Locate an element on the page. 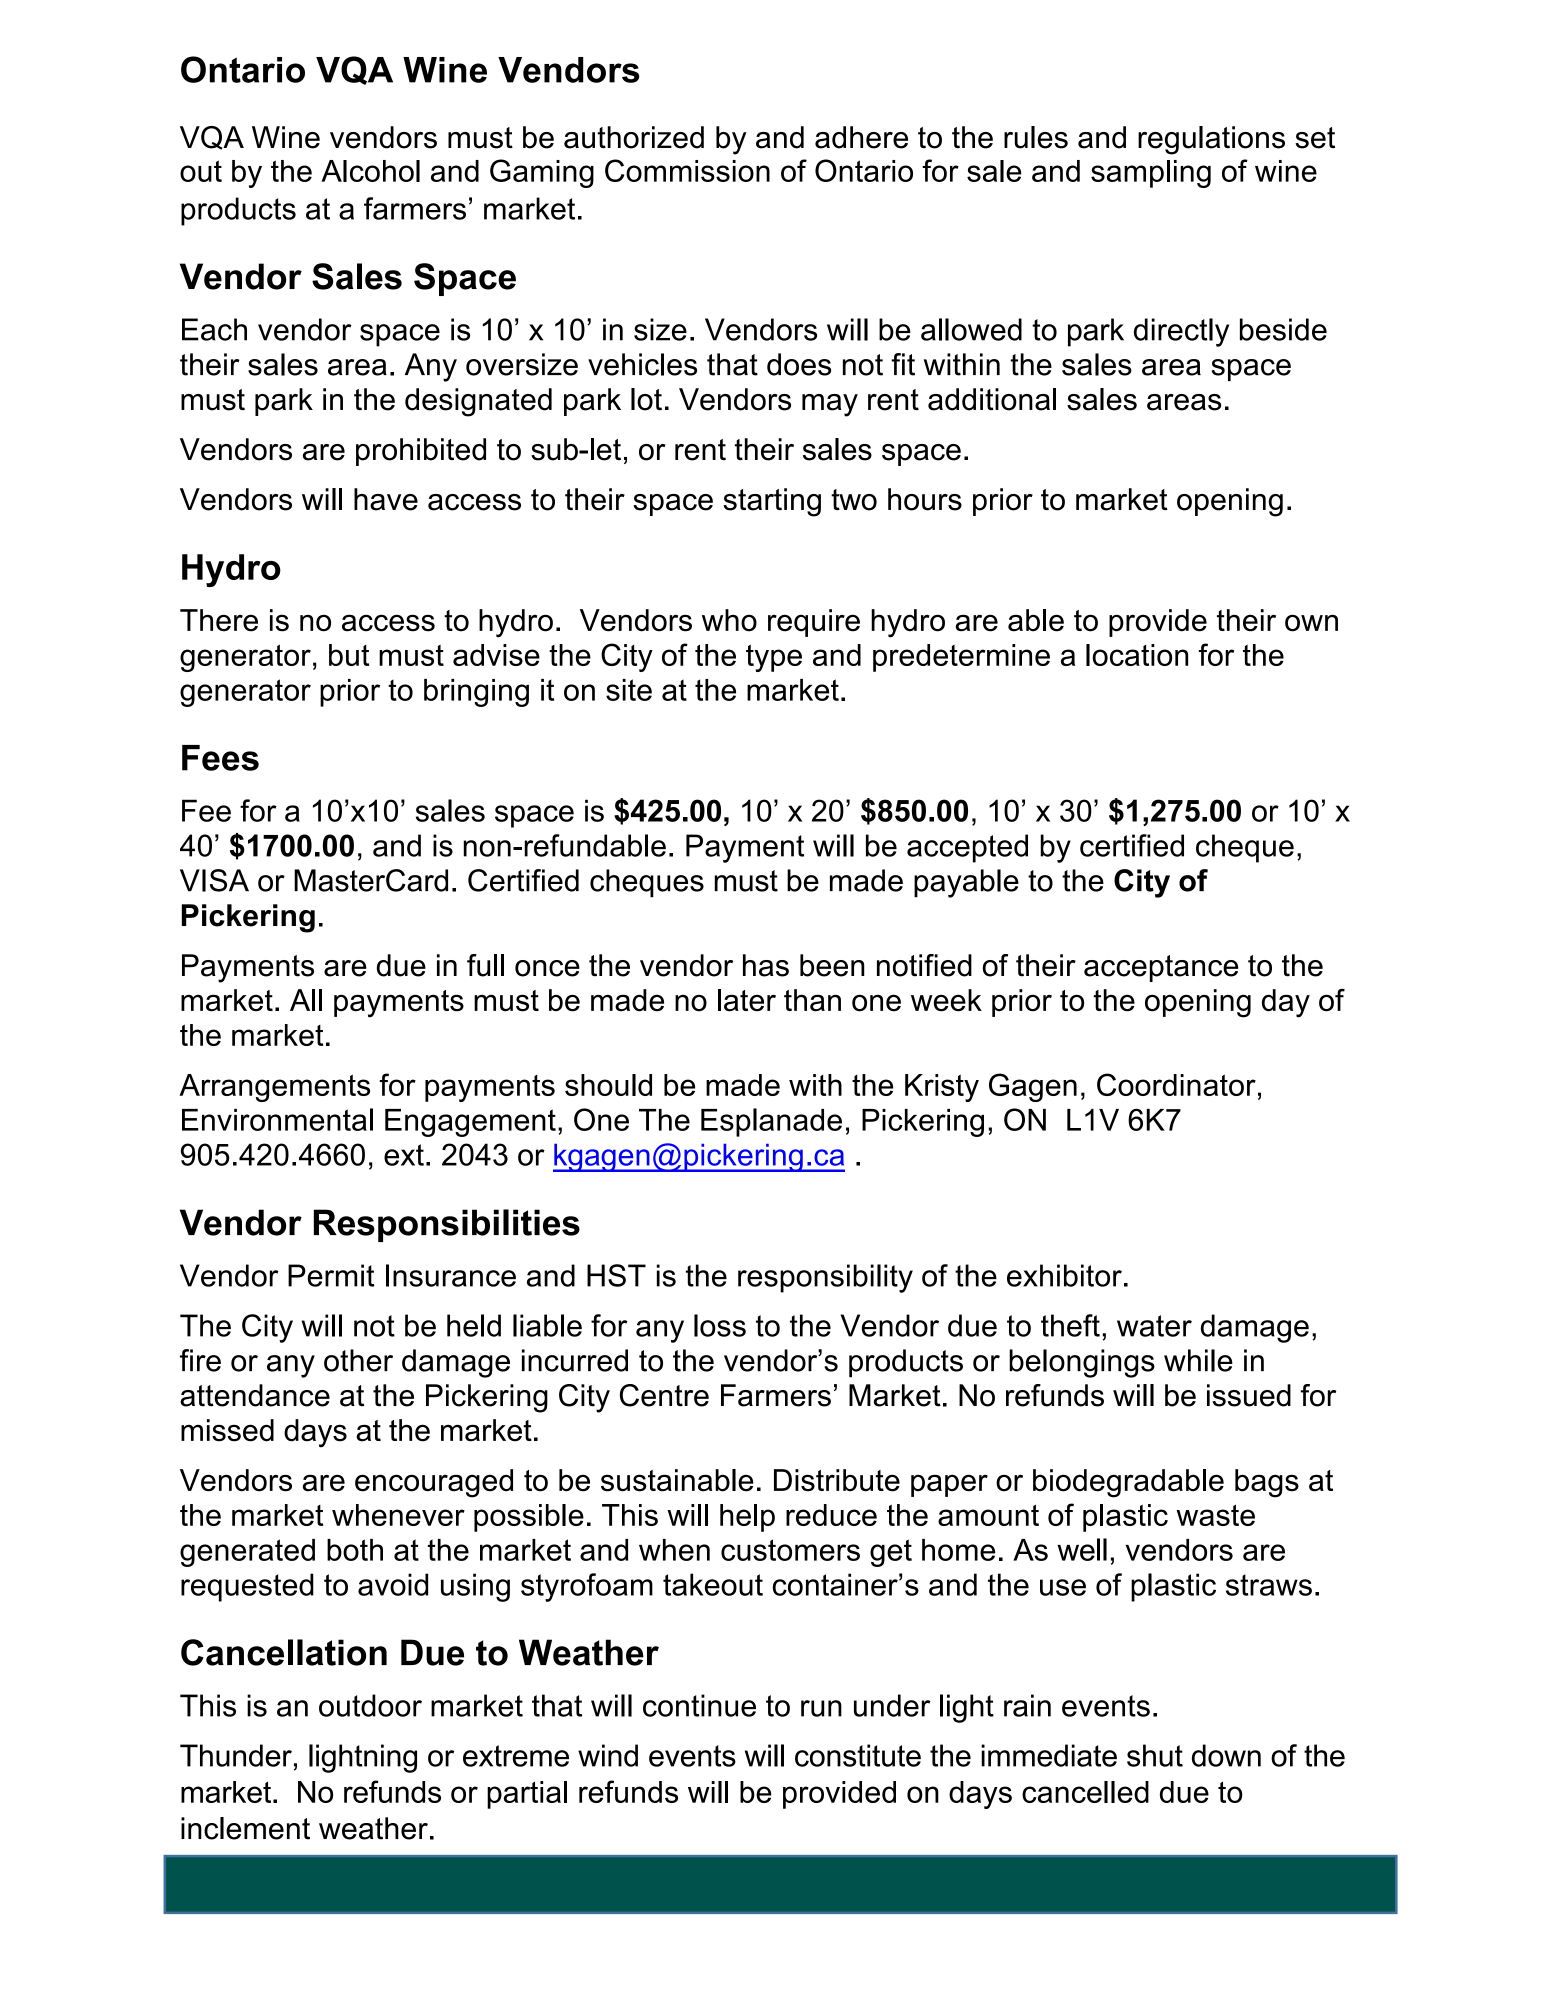 The height and width of the page is (2000, 1546). outdoor is located at coordinates (370, 1705).
